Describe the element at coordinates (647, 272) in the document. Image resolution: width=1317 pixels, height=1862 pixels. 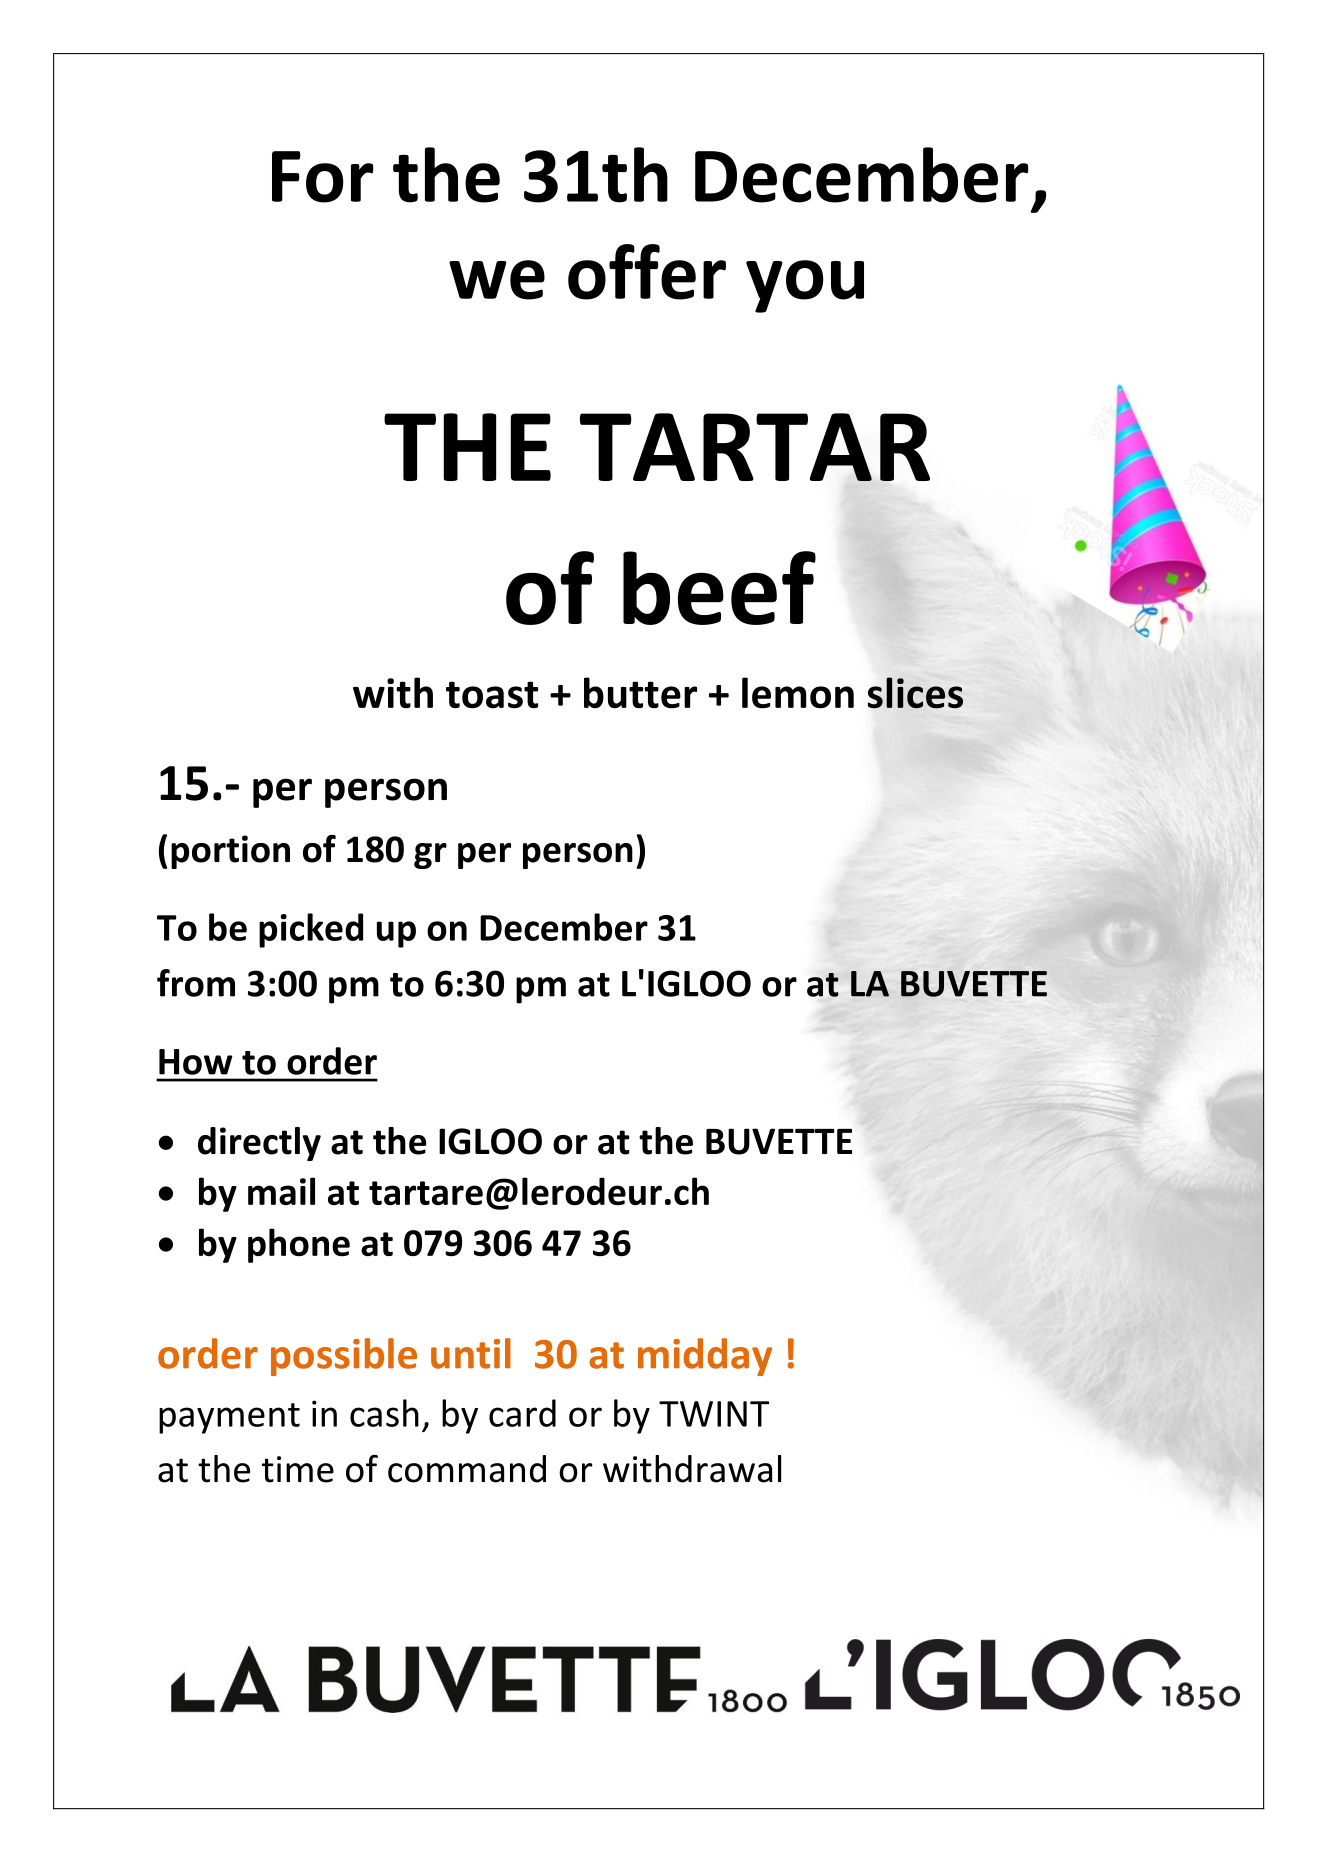
I see `offer` at that location.
